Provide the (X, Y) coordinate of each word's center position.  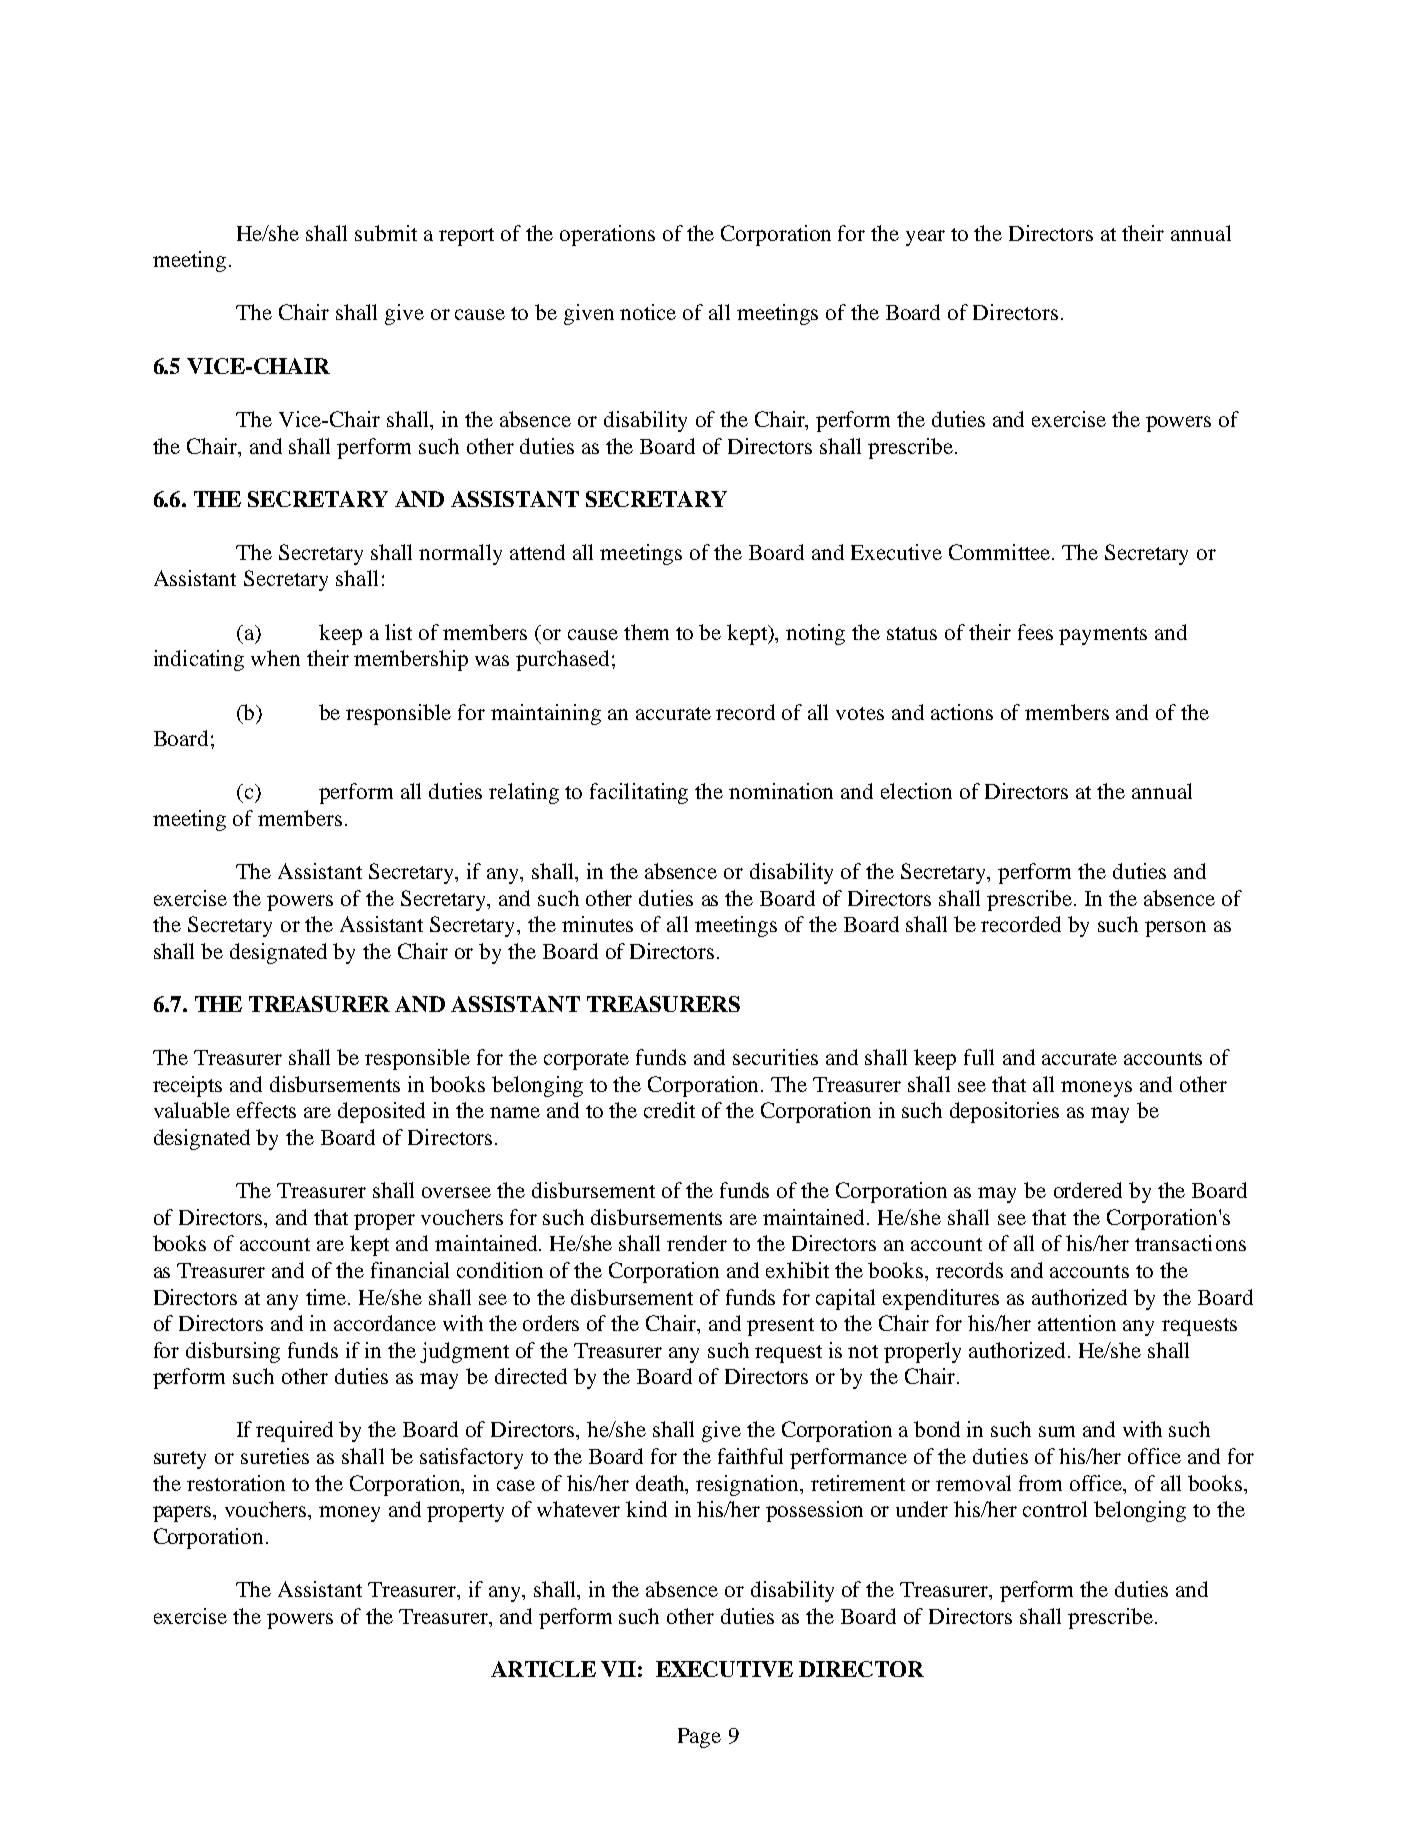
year (925, 238)
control (1055, 1509)
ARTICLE (543, 1669)
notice (648, 312)
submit (386, 233)
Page (699, 1738)
